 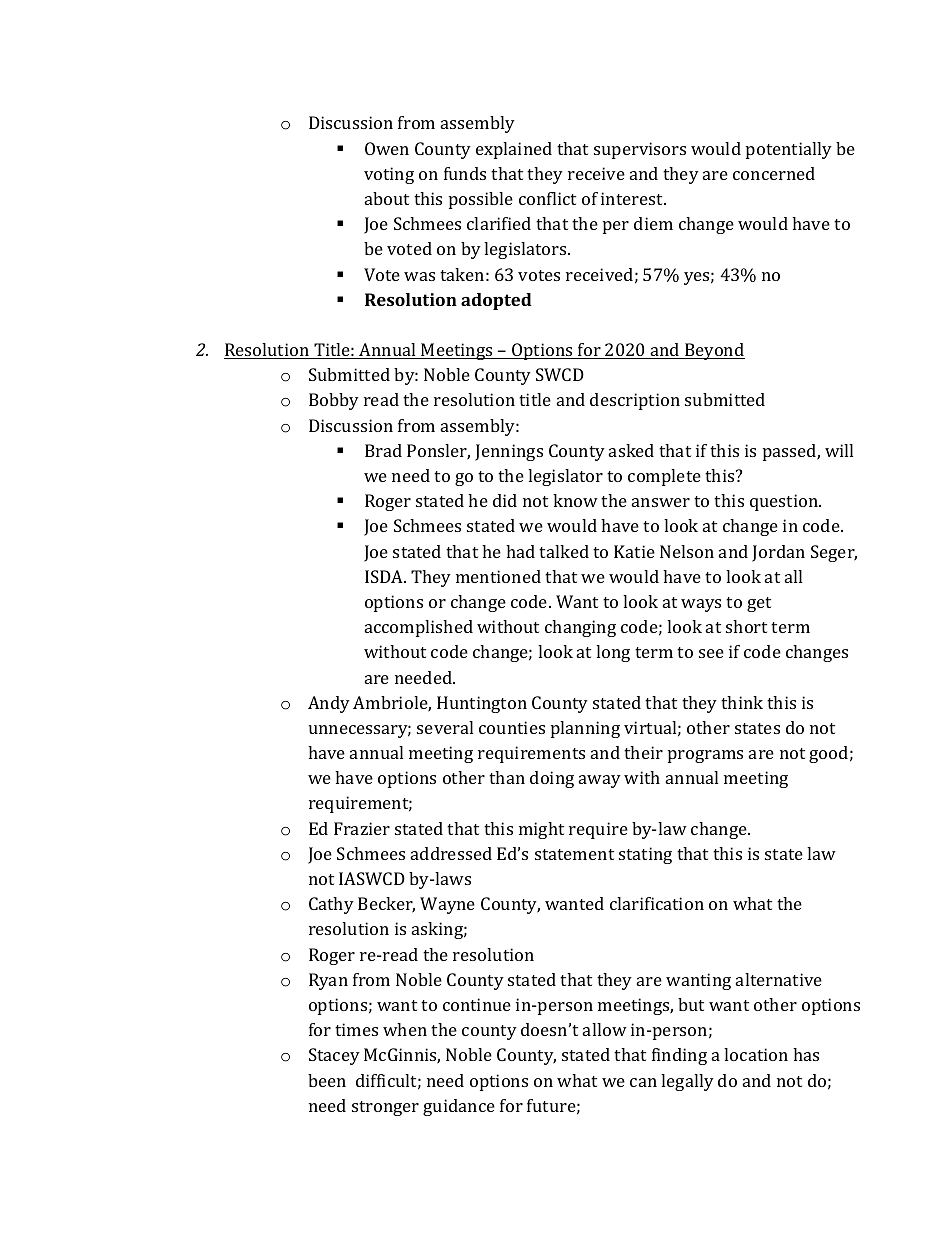 What do you see at coordinates (714, 351) in the screenshot?
I see `Beyond` at bounding box center [714, 351].
